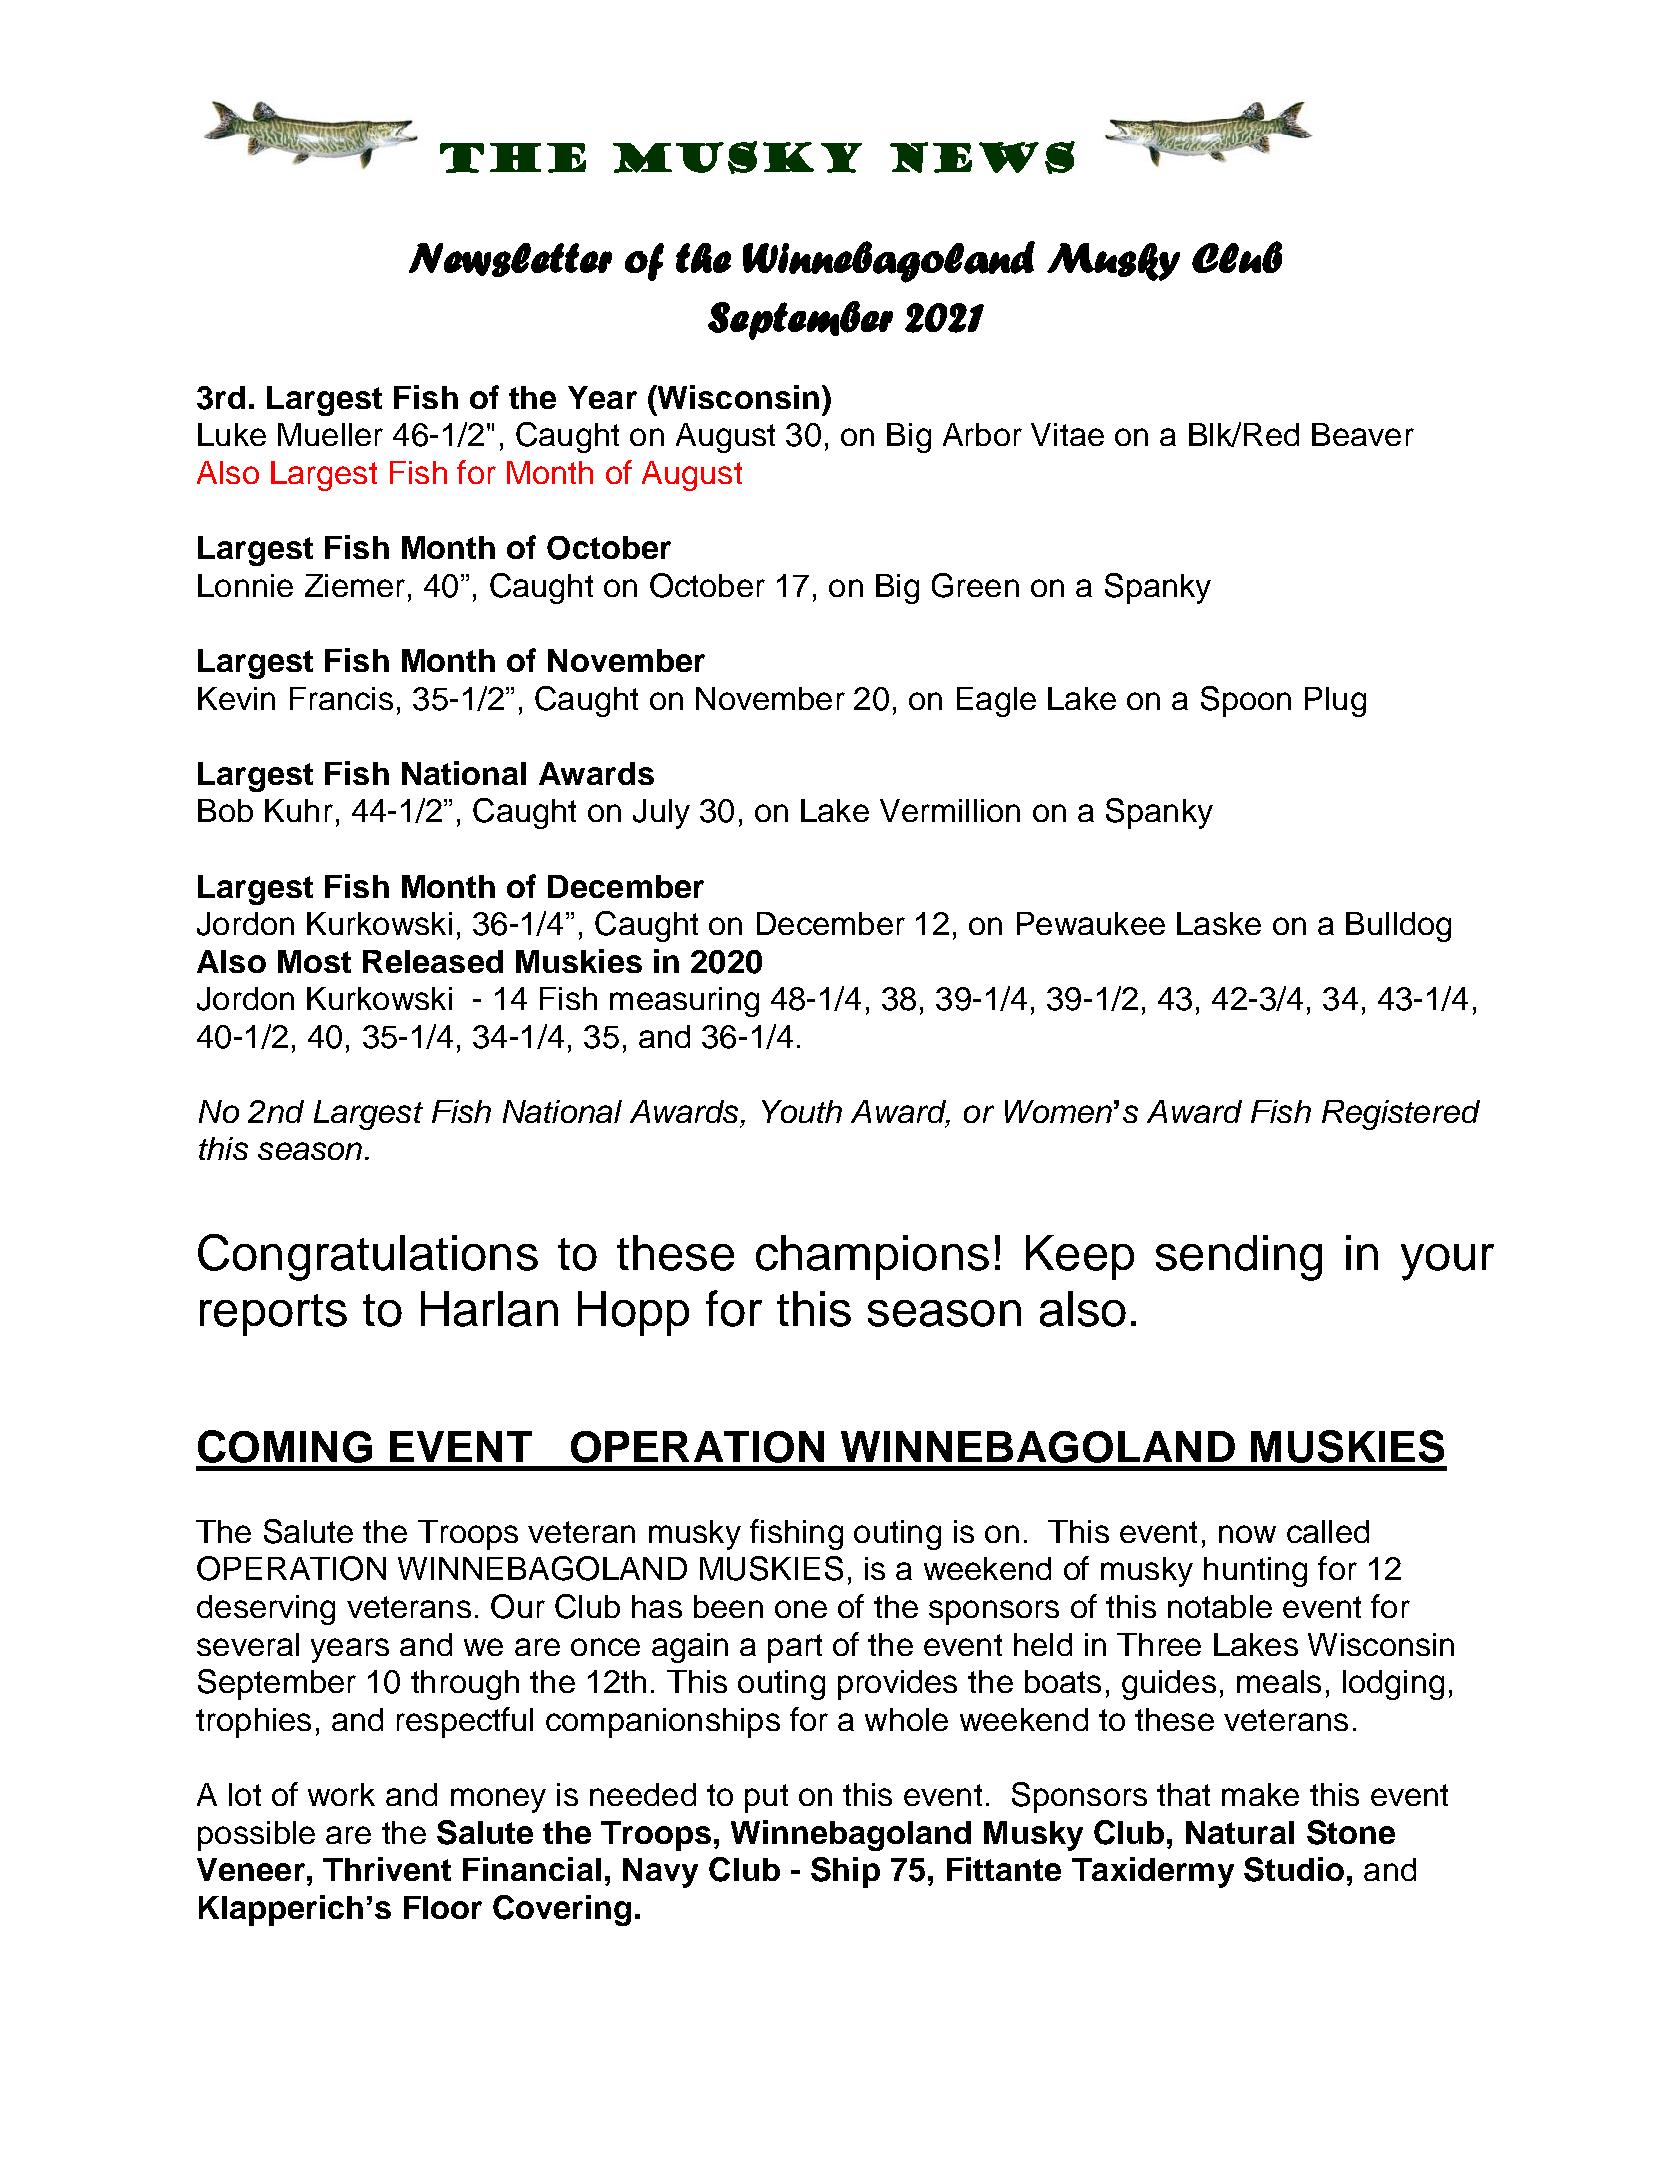  Describe the element at coordinates (982, 434) in the page. I see `Arbor` at that location.
